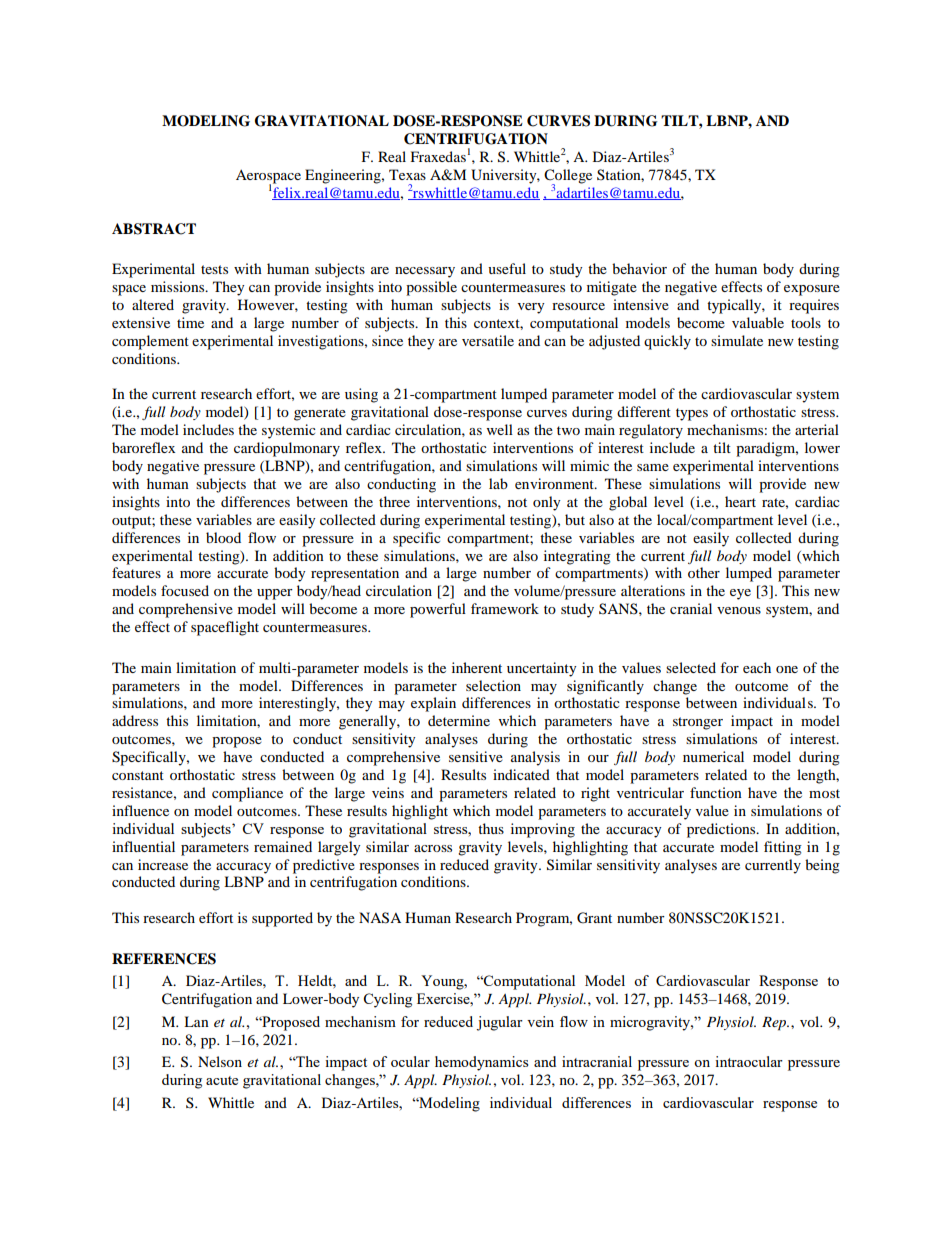 This screenshot has height=1233, width=952. Describe the element at coordinates (476, 756) in the screenshot. I see `sensitive` at that location.
